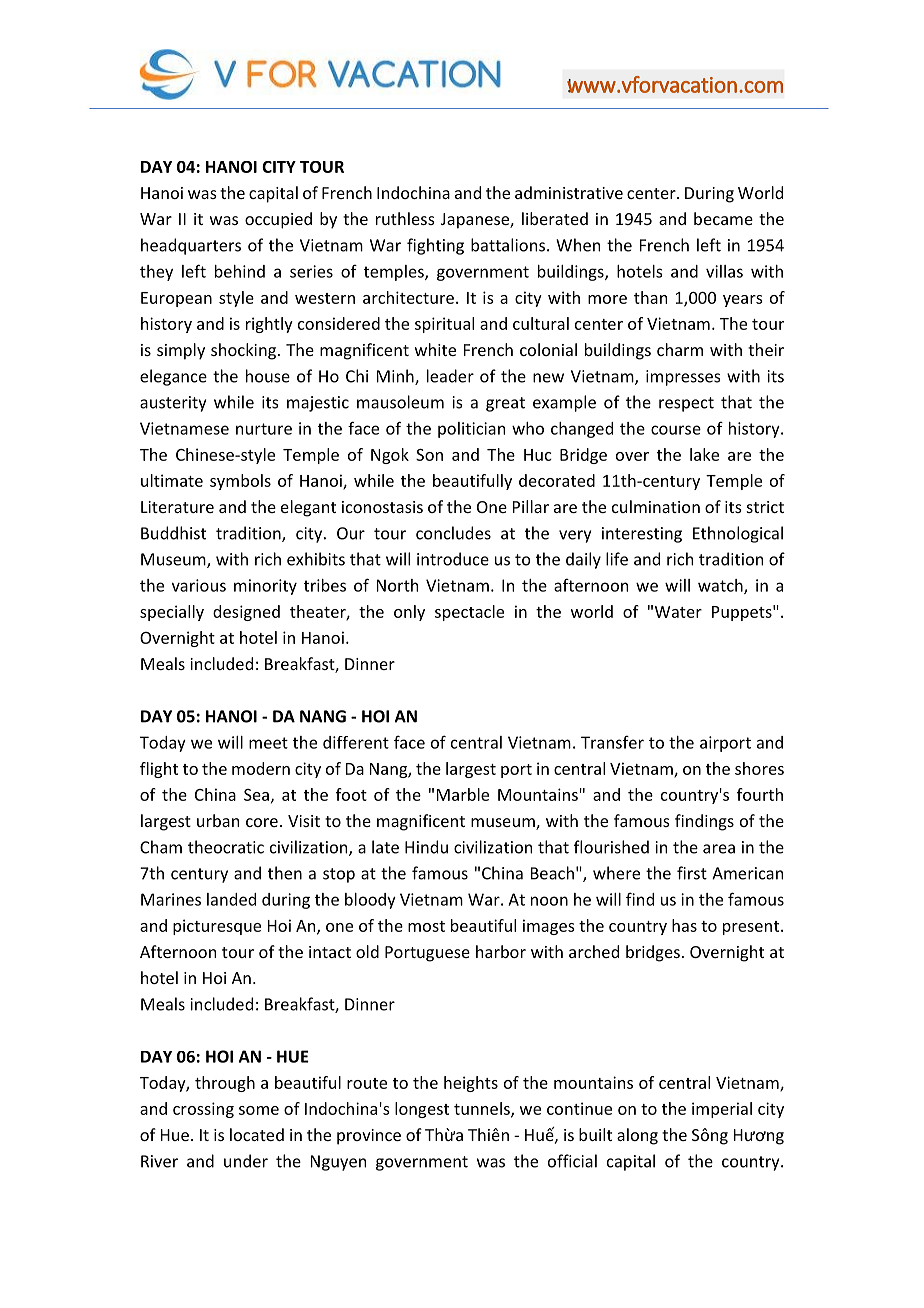 Image resolution: width=924 pixels, height=1308 pixels. Describe the element at coordinates (435, 246) in the page. I see `fighting` at that location.
